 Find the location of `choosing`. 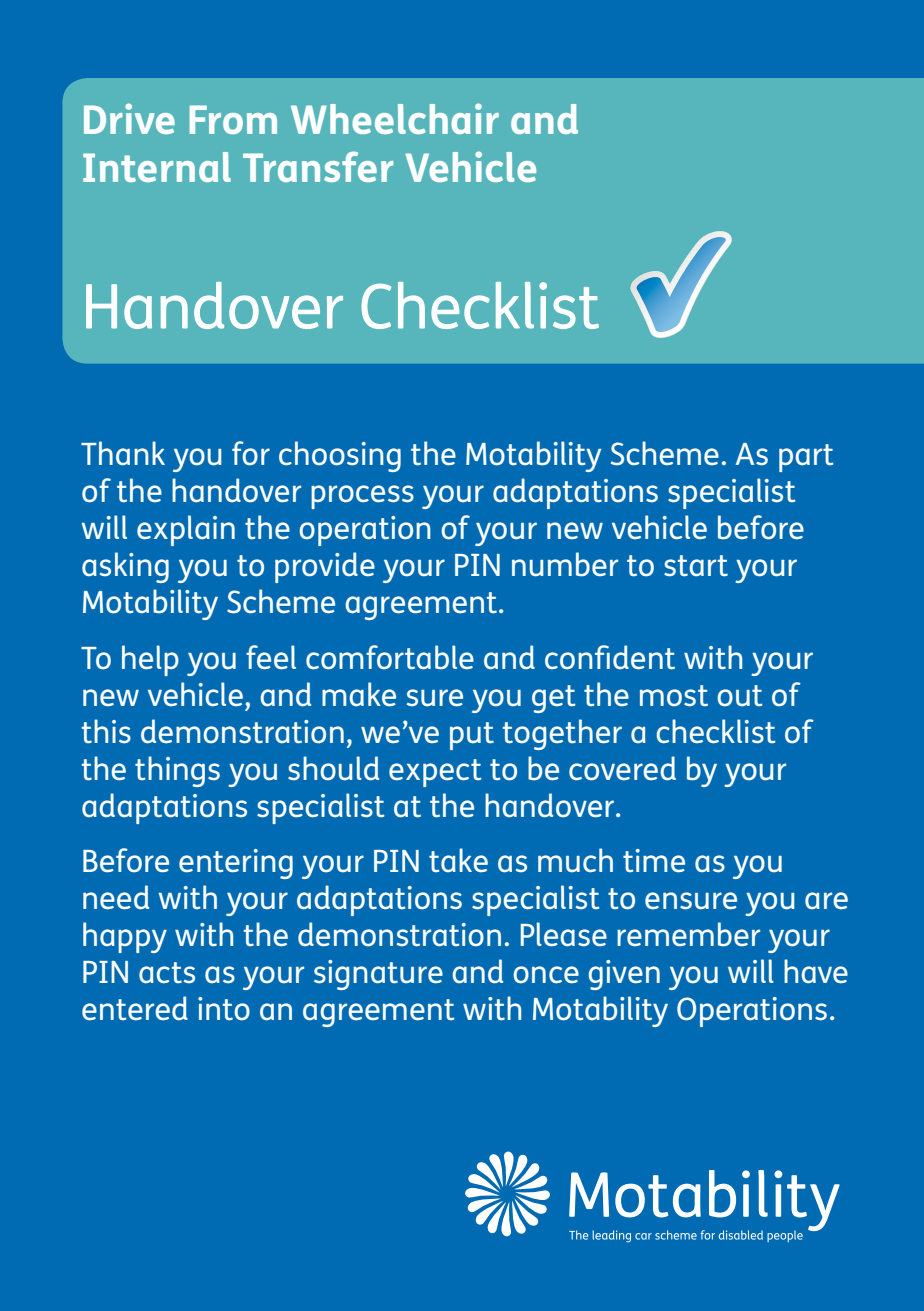

choosing is located at coordinates (340, 456).
